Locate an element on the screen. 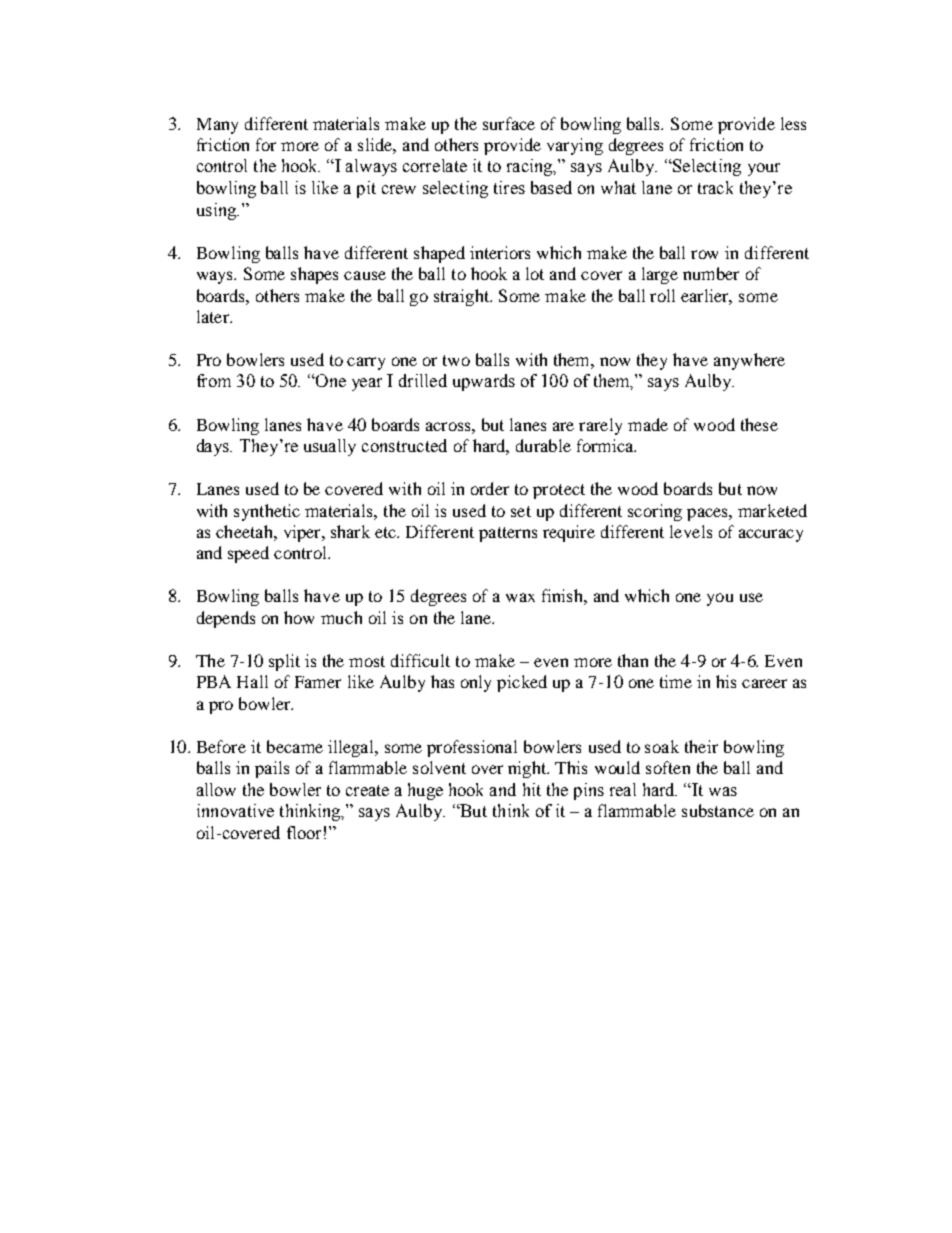 Image resolution: width=952 pixels, height=1233 pixels. surface is located at coordinates (509, 123).
